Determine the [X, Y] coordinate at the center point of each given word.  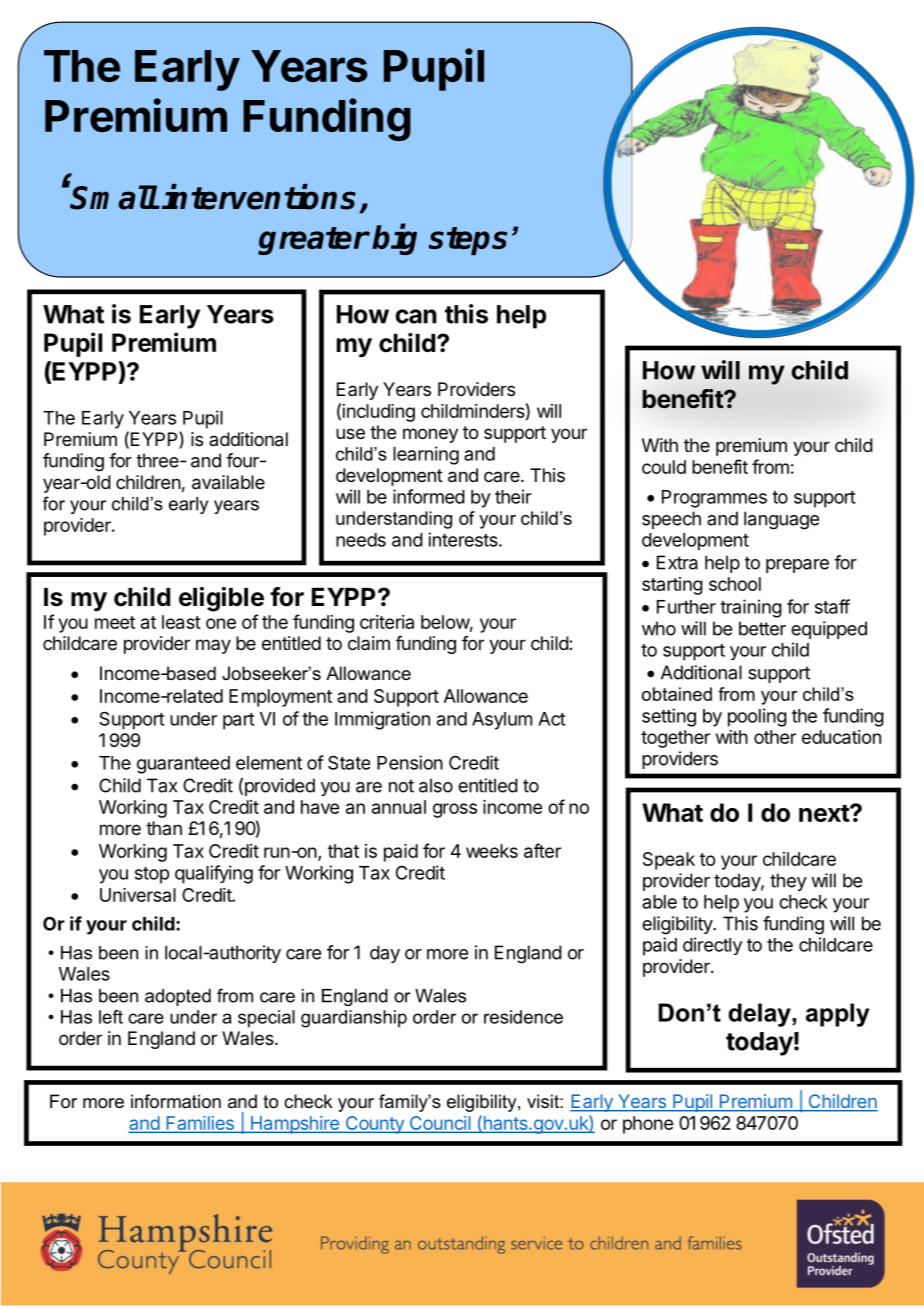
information [176, 1101]
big [394, 239]
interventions [259, 197]
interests [464, 539]
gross [455, 810]
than [164, 828]
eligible [221, 599]
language [781, 520]
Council [440, 1124]
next [825, 813]
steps [467, 241]
